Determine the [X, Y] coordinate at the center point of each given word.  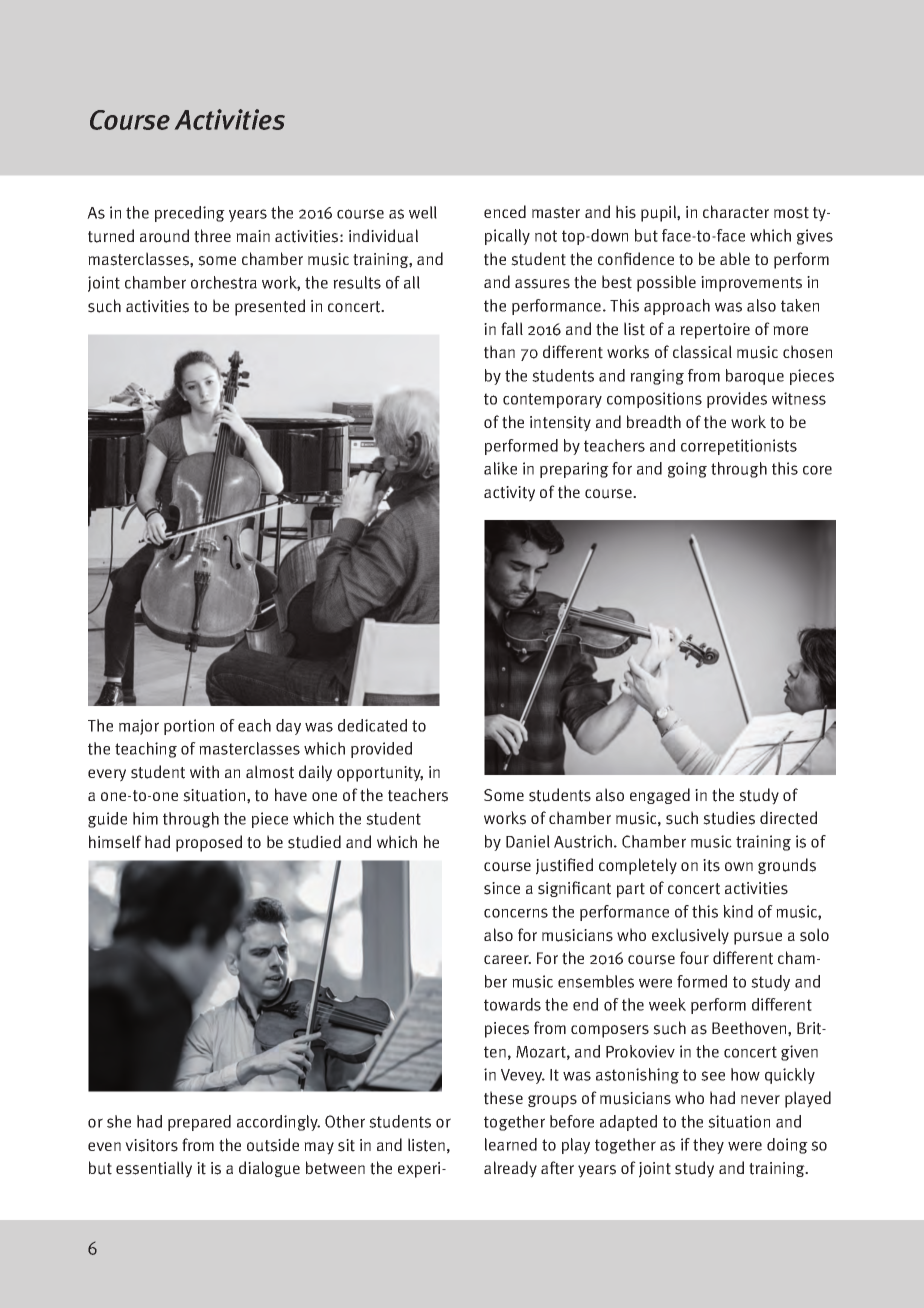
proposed [209, 843]
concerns [516, 913]
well [423, 212]
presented [270, 307]
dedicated [372, 725]
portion [189, 727]
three [212, 236]
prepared [199, 1123]
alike [500, 468]
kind [738, 911]
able [735, 258]
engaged [660, 796]
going [687, 470]
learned [511, 1144]
